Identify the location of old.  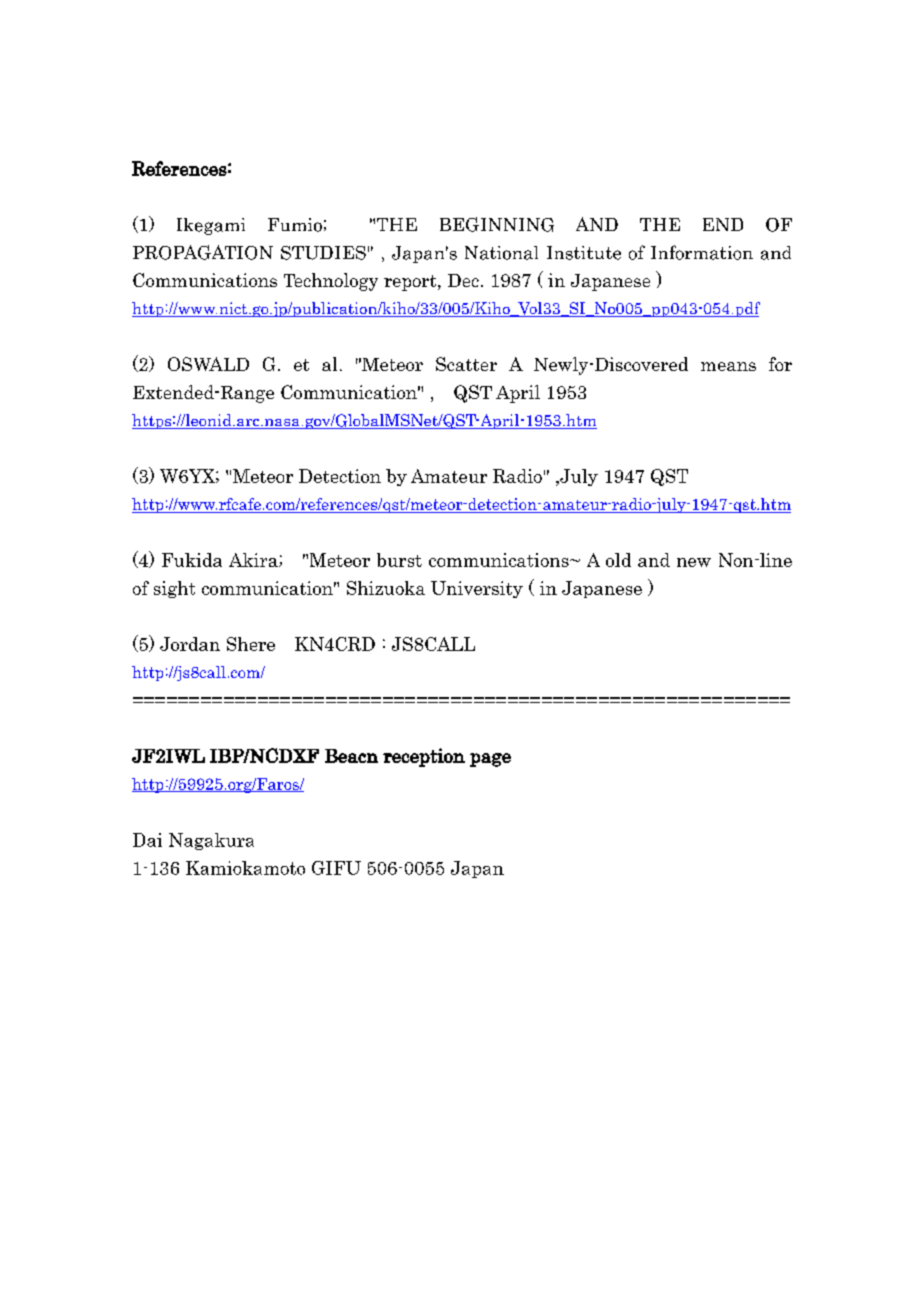
(618, 560).
